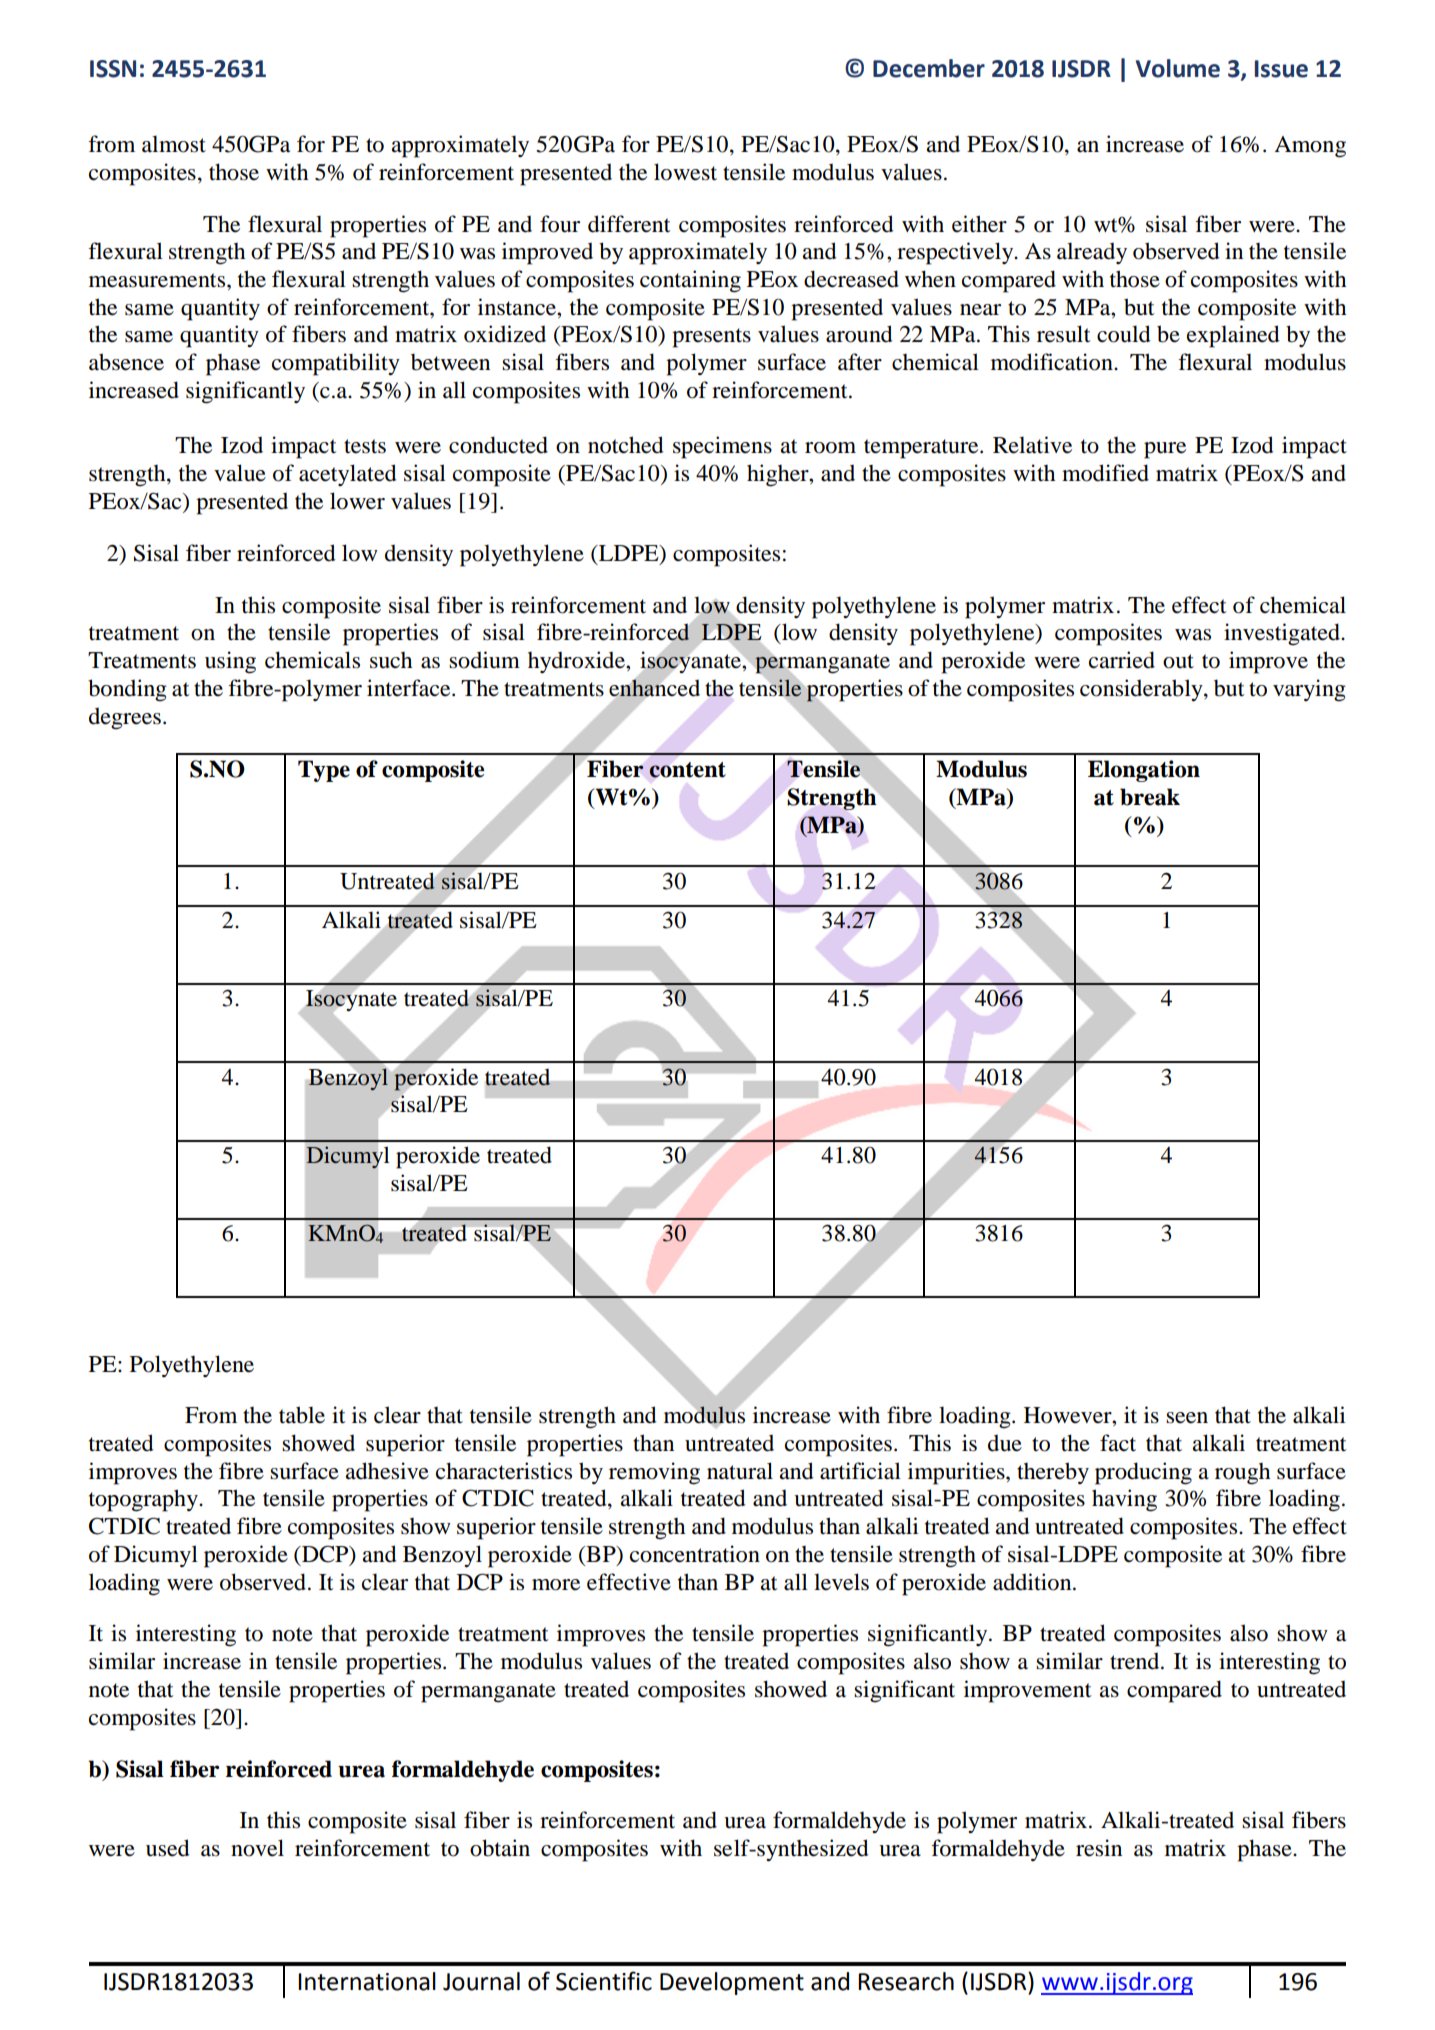 The width and height of the screenshot is (1435, 2030). Describe the element at coordinates (722, 447) in the screenshot. I see `specimens` at that location.
